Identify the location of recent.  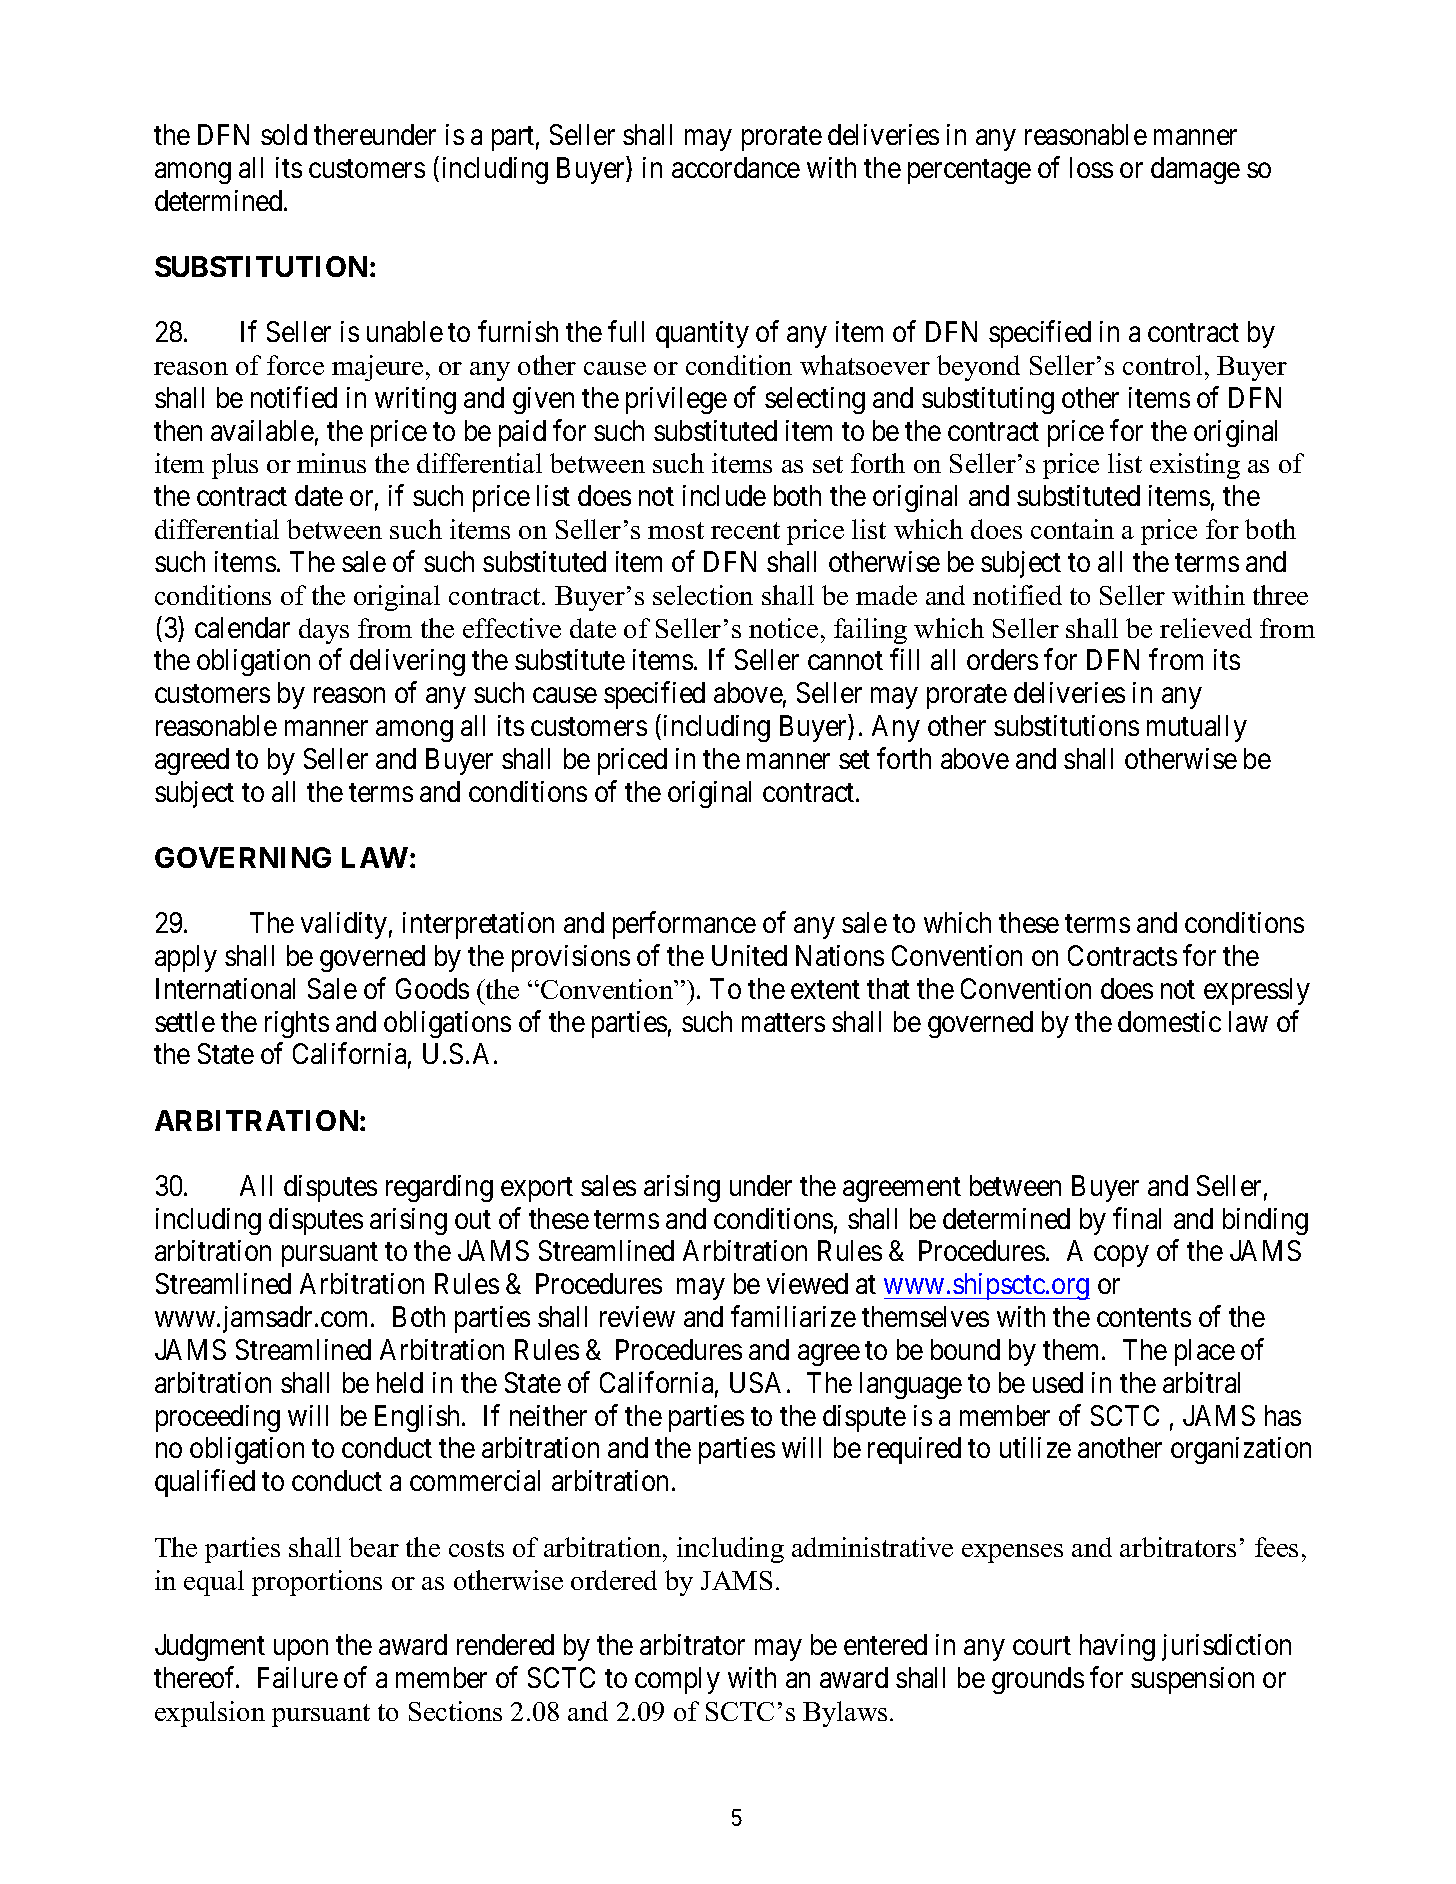
(745, 530).
